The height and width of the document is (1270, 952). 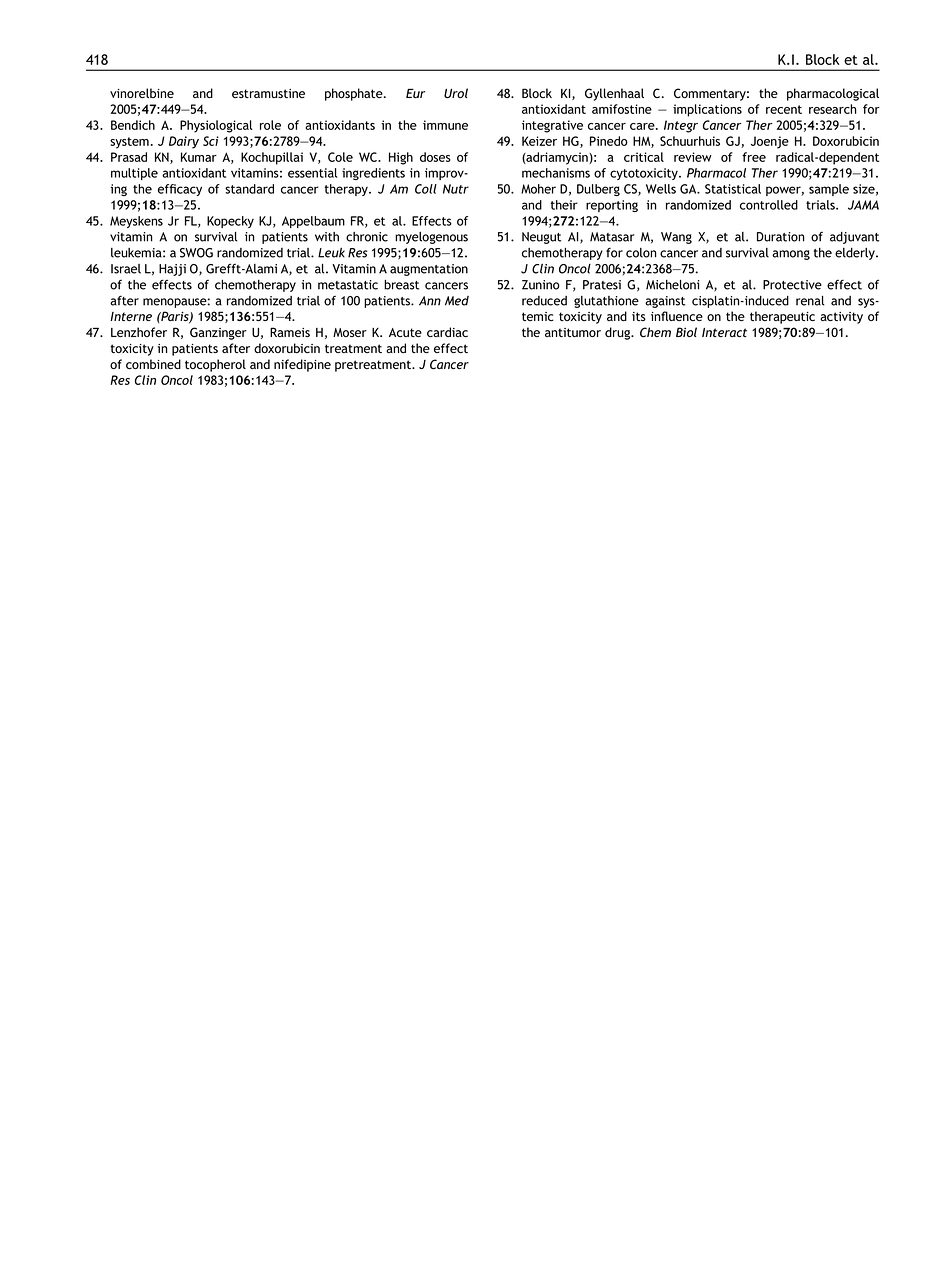 I want to click on Physiological, so click(x=216, y=126).
